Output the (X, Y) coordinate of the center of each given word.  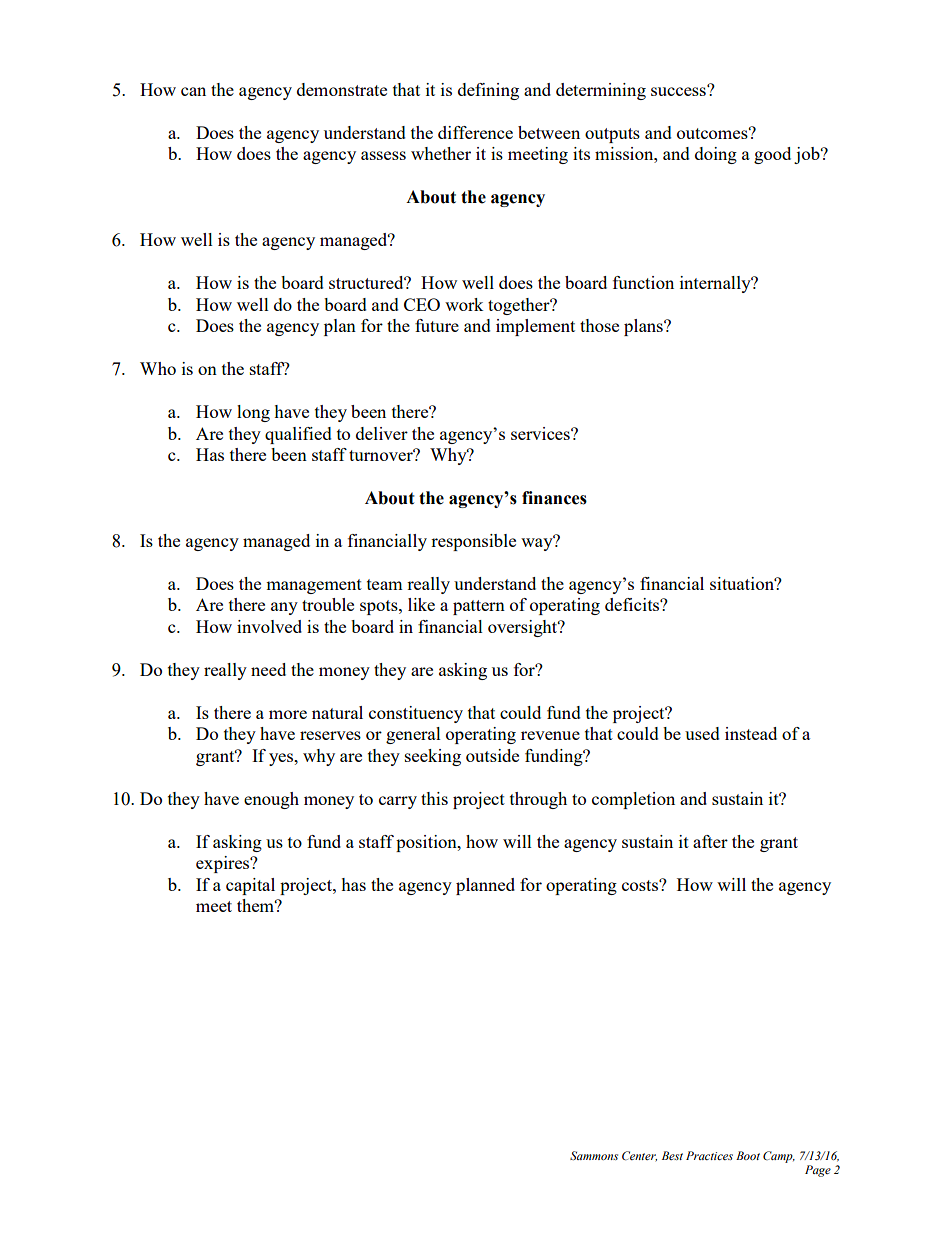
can (193, 91)
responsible (473, 542)
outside (492, 755)
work (464, 304)
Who (158, 368)
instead (751, 733)
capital (250, 886)
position (427, 843)
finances (554, 498)
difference (475, 132)
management (314, 586)
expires (224, 864)
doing (716, 155)
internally (716, 284)
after (710, 841)
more (288, 714)
